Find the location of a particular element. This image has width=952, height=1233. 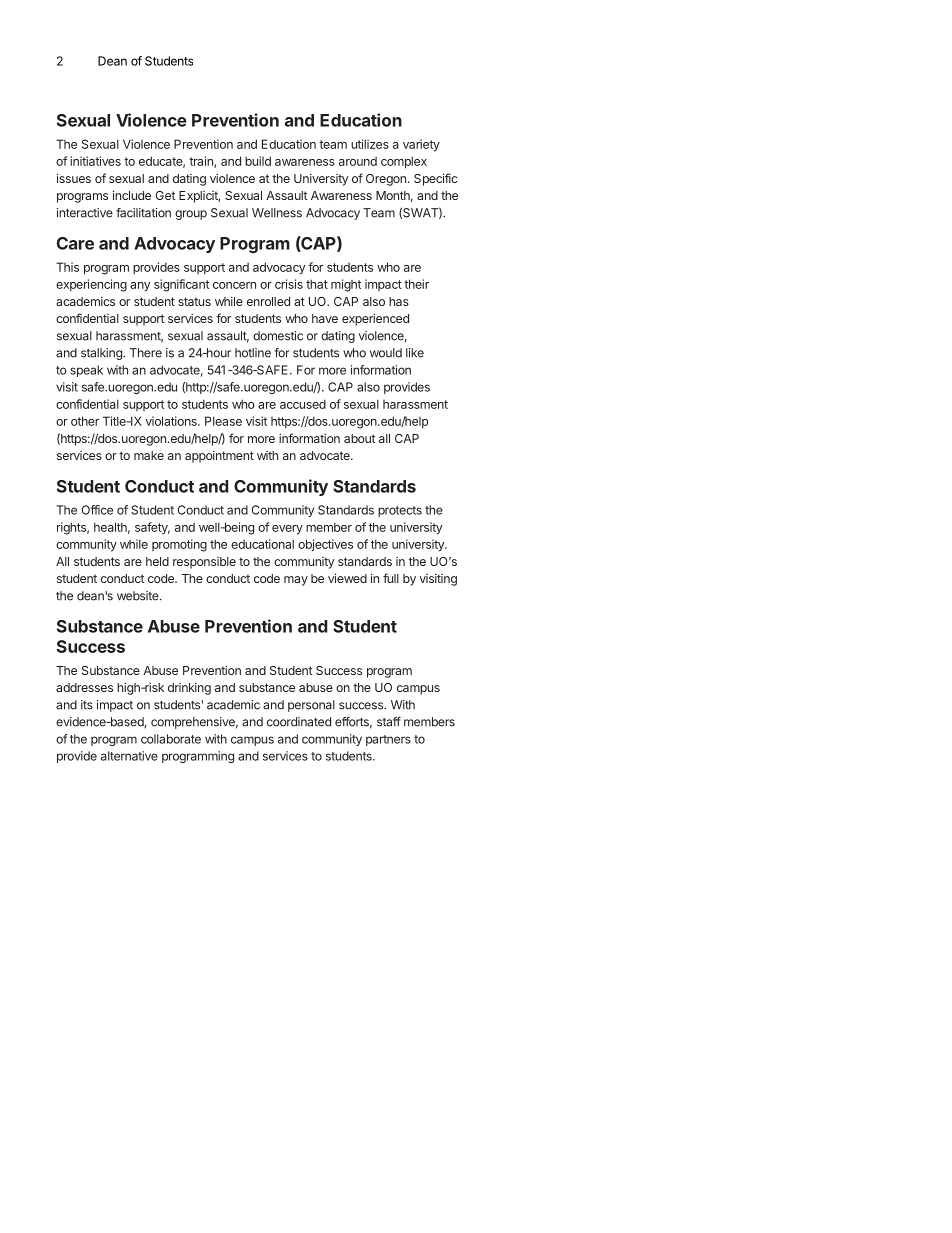

complex is located at coordinates (404, 162).
